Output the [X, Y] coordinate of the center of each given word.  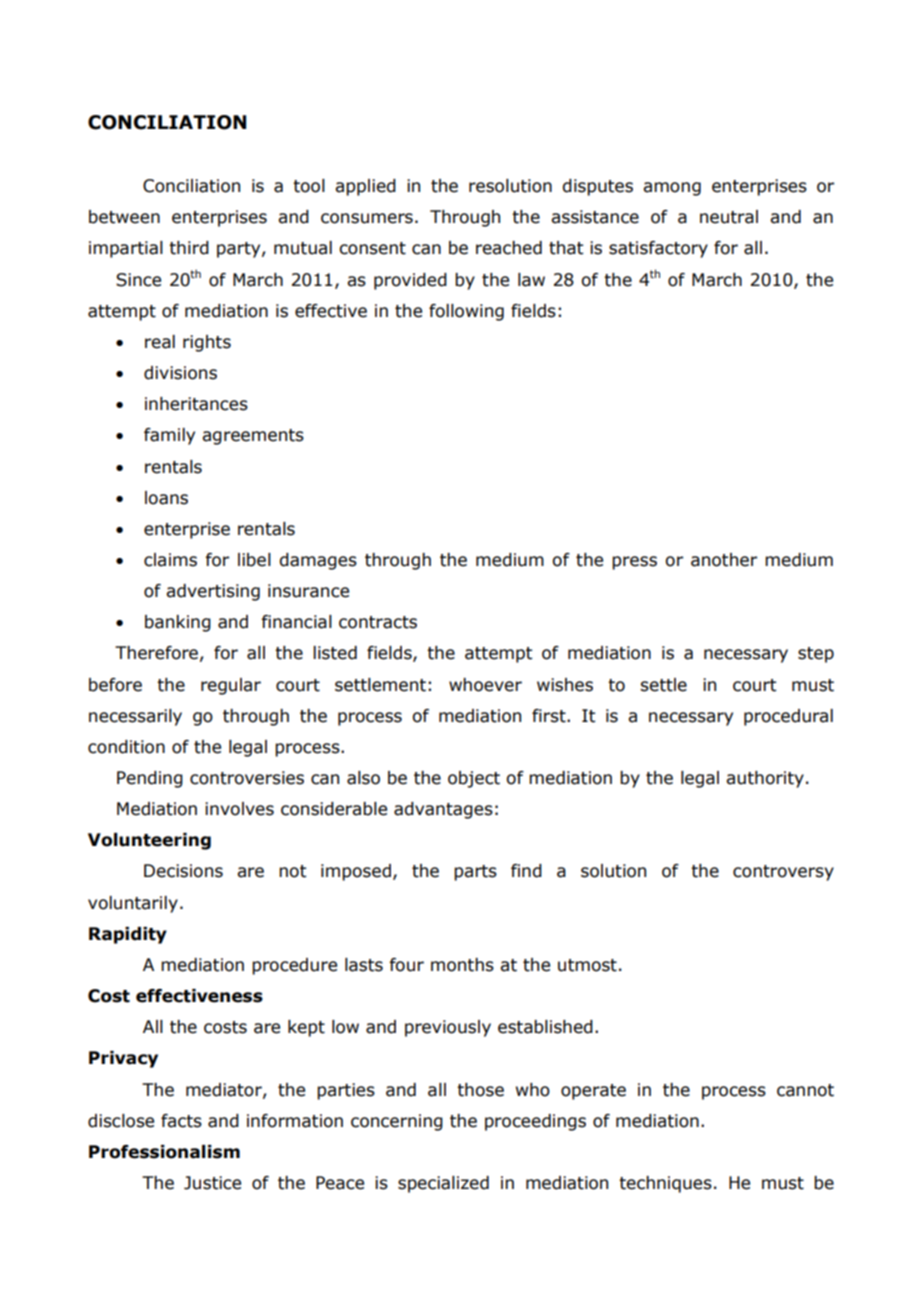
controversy [783, 873]
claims [170, 560]
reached [509, 248]
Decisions [183, 871]
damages [318, 561]
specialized [443, 1184]
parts [475, 873]
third [189, 248]
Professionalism [164, 1152]
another [724, 560]
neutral [729, 217]
